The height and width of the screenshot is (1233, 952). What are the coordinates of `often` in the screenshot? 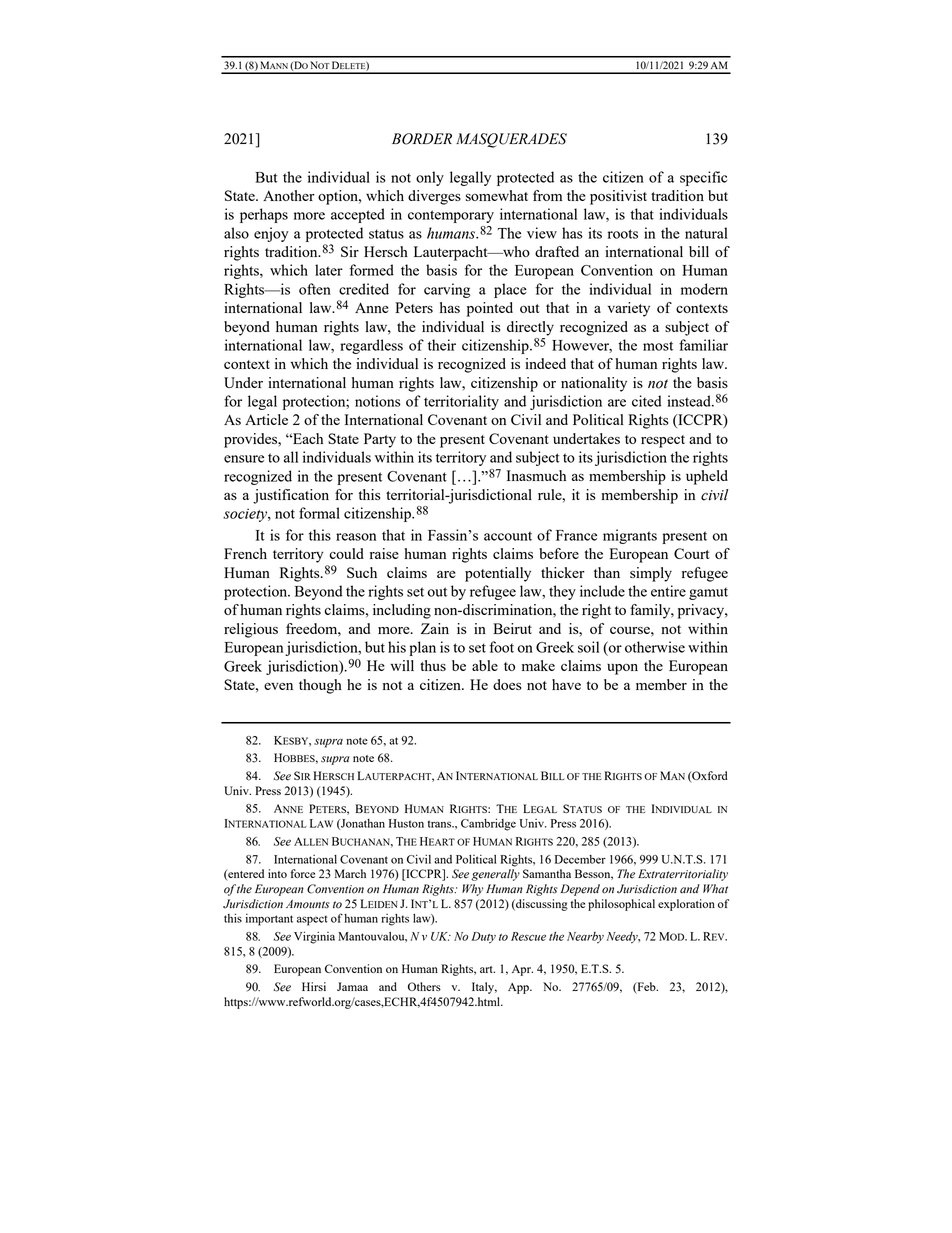 It's located at (315, 289).
